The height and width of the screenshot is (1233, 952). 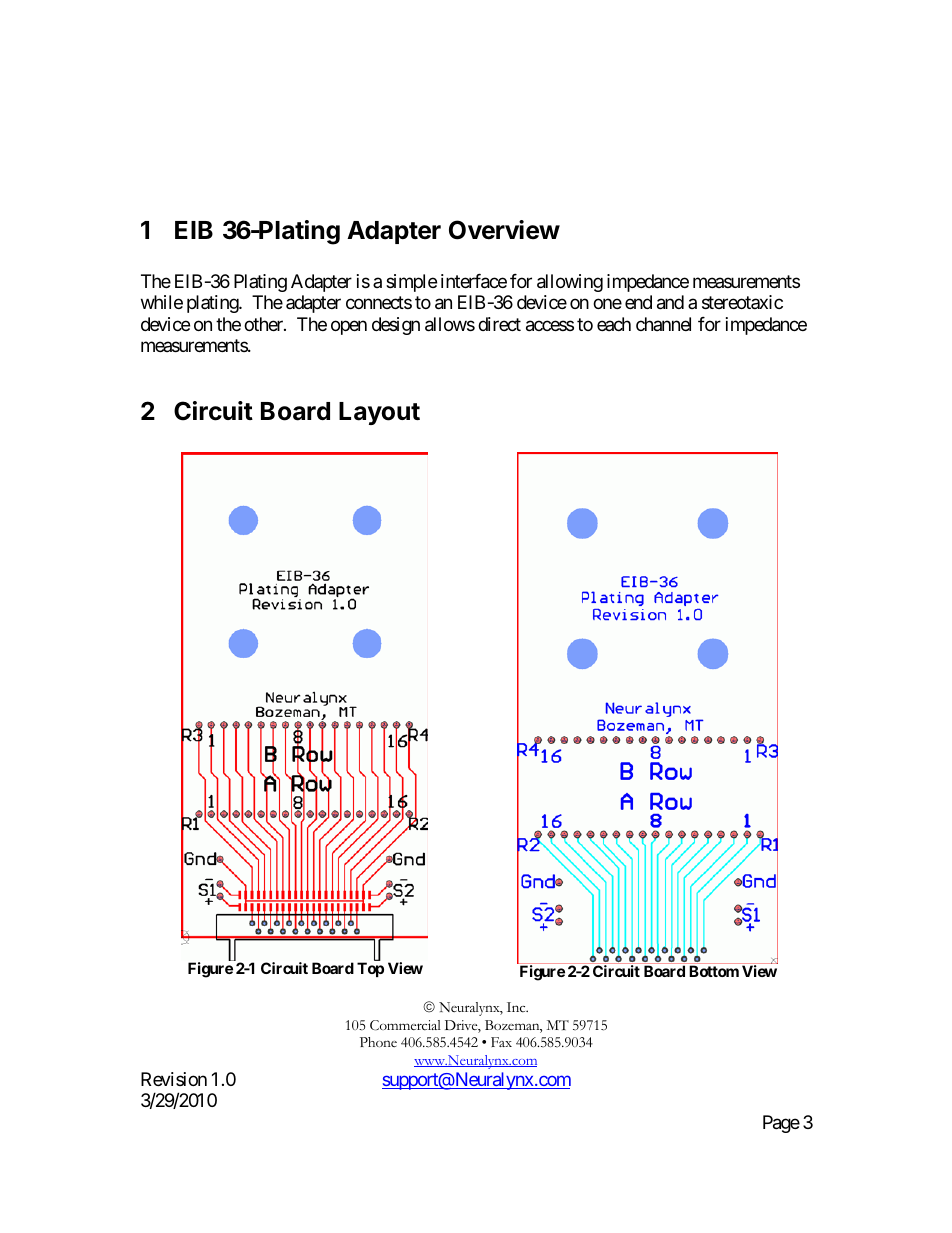 I want to click on Layout, so click(x=379, y=413).
